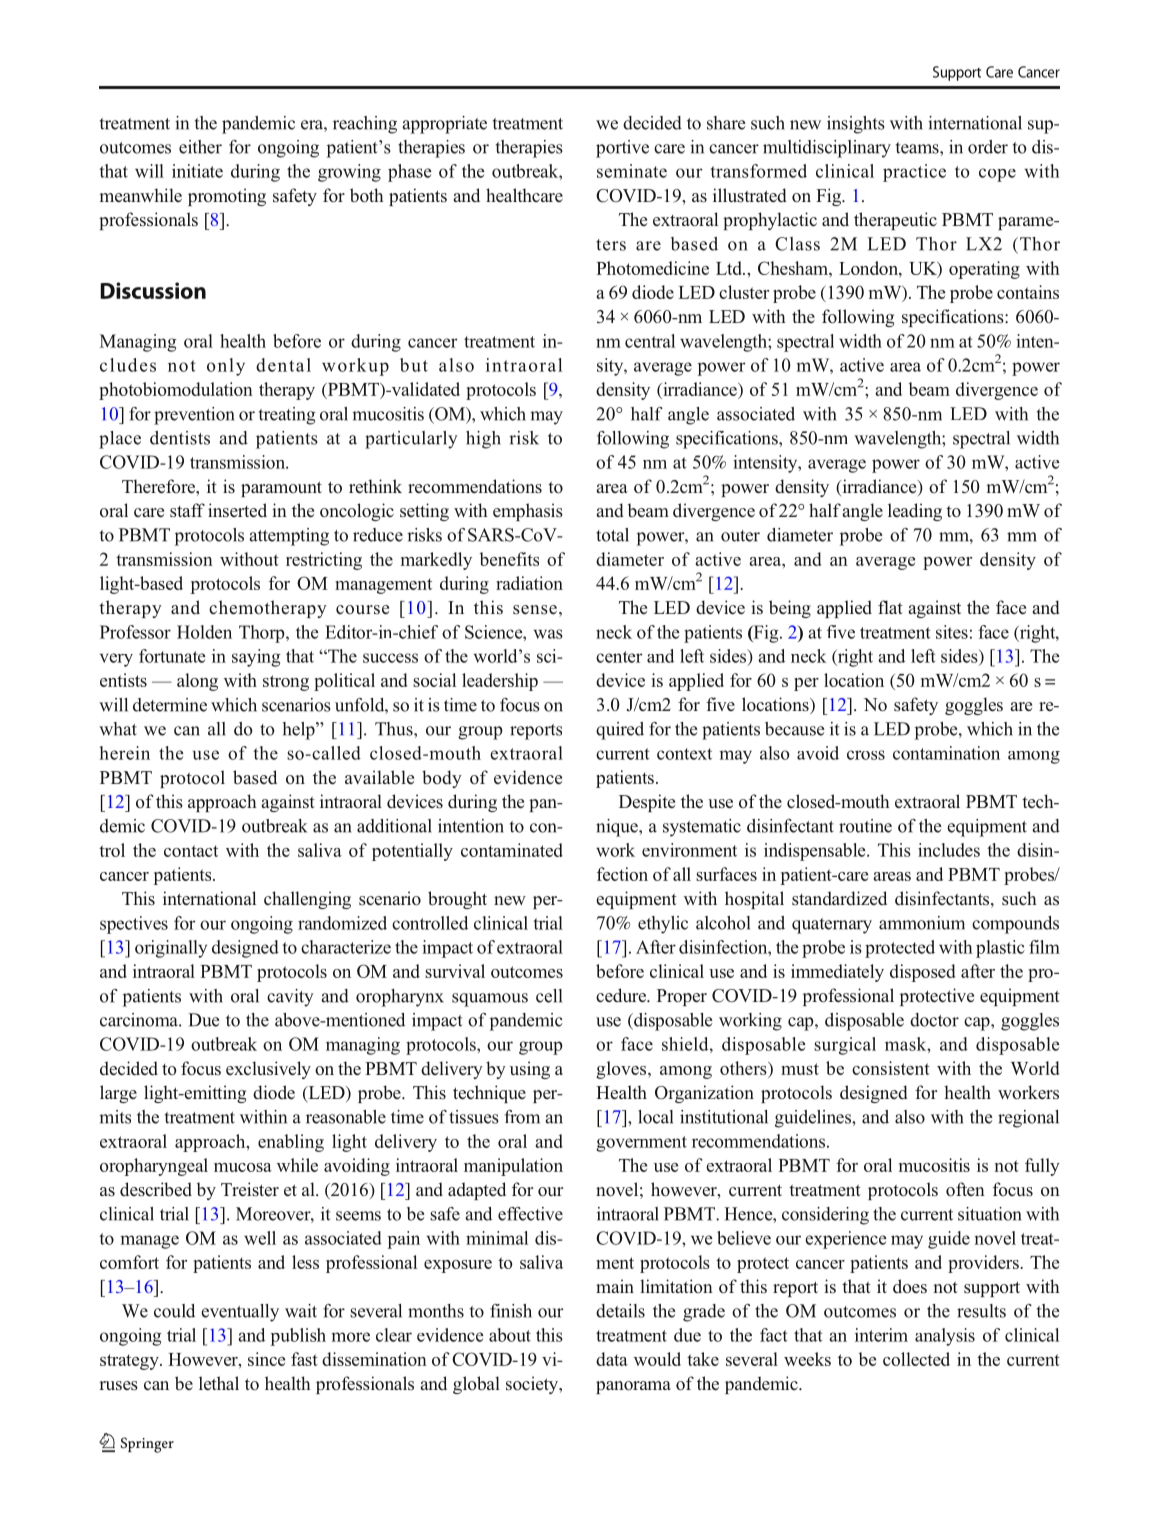 The width and height of the screenshot is (1159, 1540). Describe the element at coordinates (266, 1359) in the screenshot. I see `since` at that location.
